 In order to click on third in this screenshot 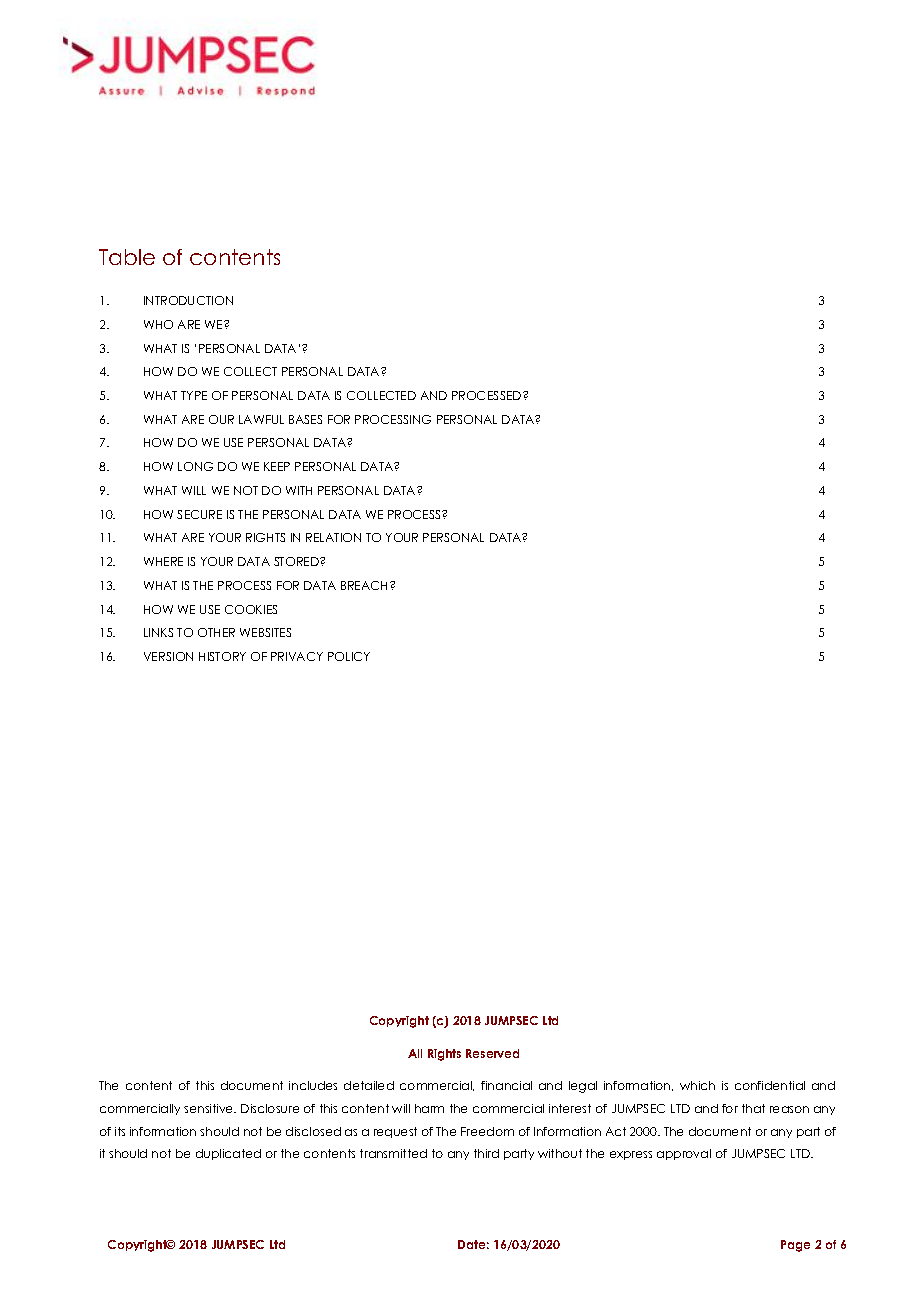, I will do `click(486, 1153)`.
